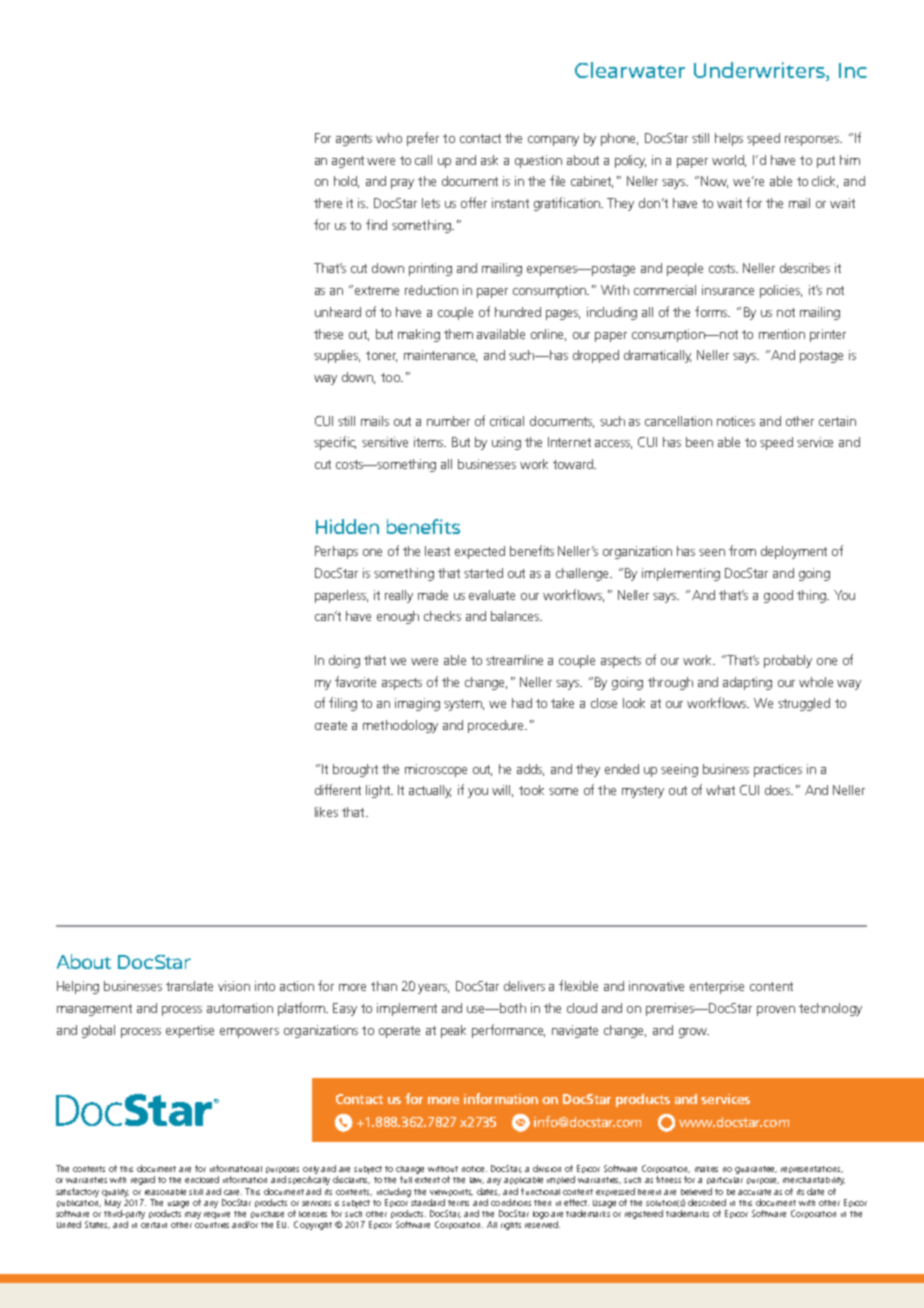 Image resolution: width=924 pixels, height=1308 pixels. Describe the element at coordinates (423, 139) in the image. I see `prefer` at that location.
